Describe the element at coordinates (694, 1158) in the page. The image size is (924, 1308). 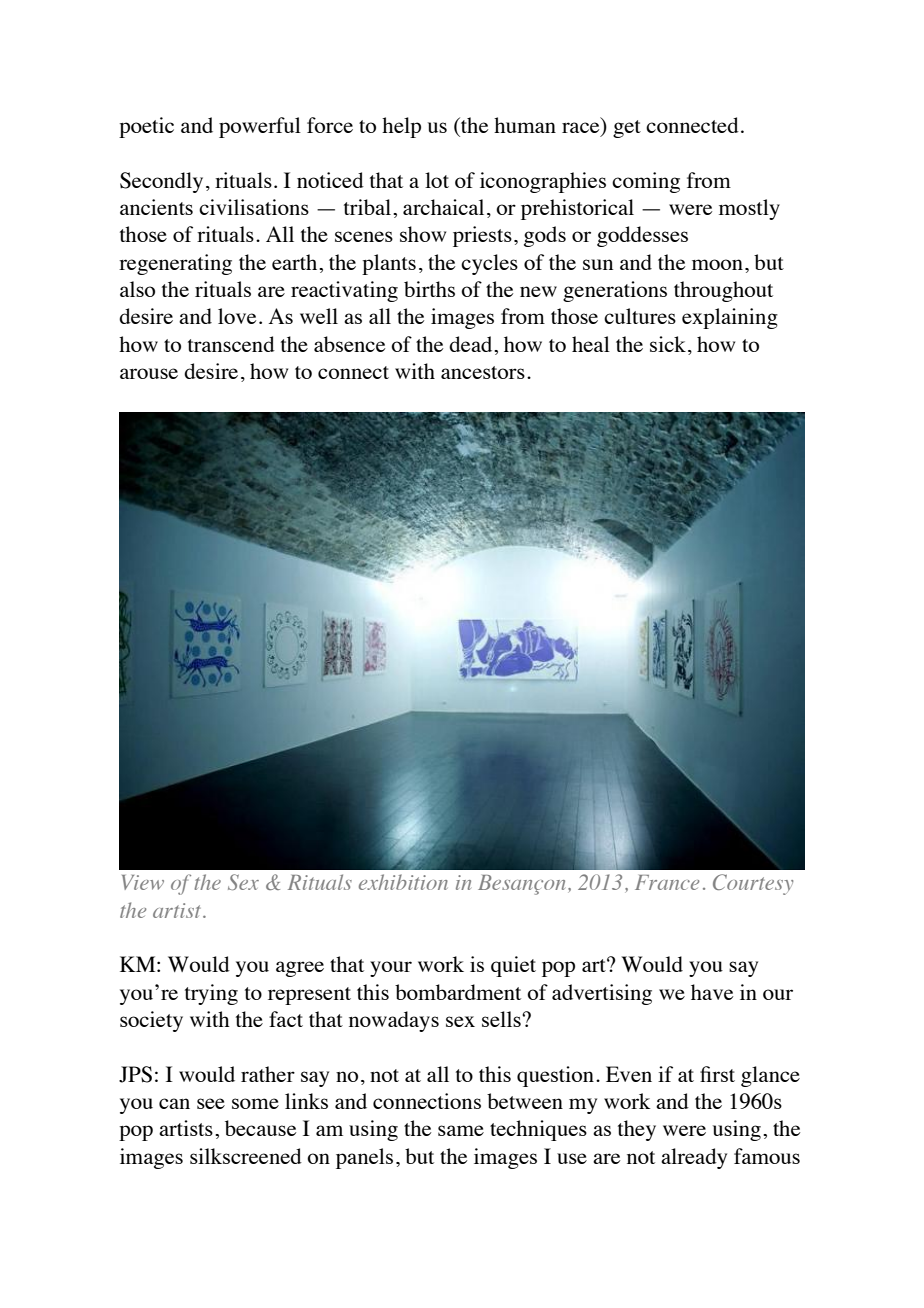
I see `already` at that location.
